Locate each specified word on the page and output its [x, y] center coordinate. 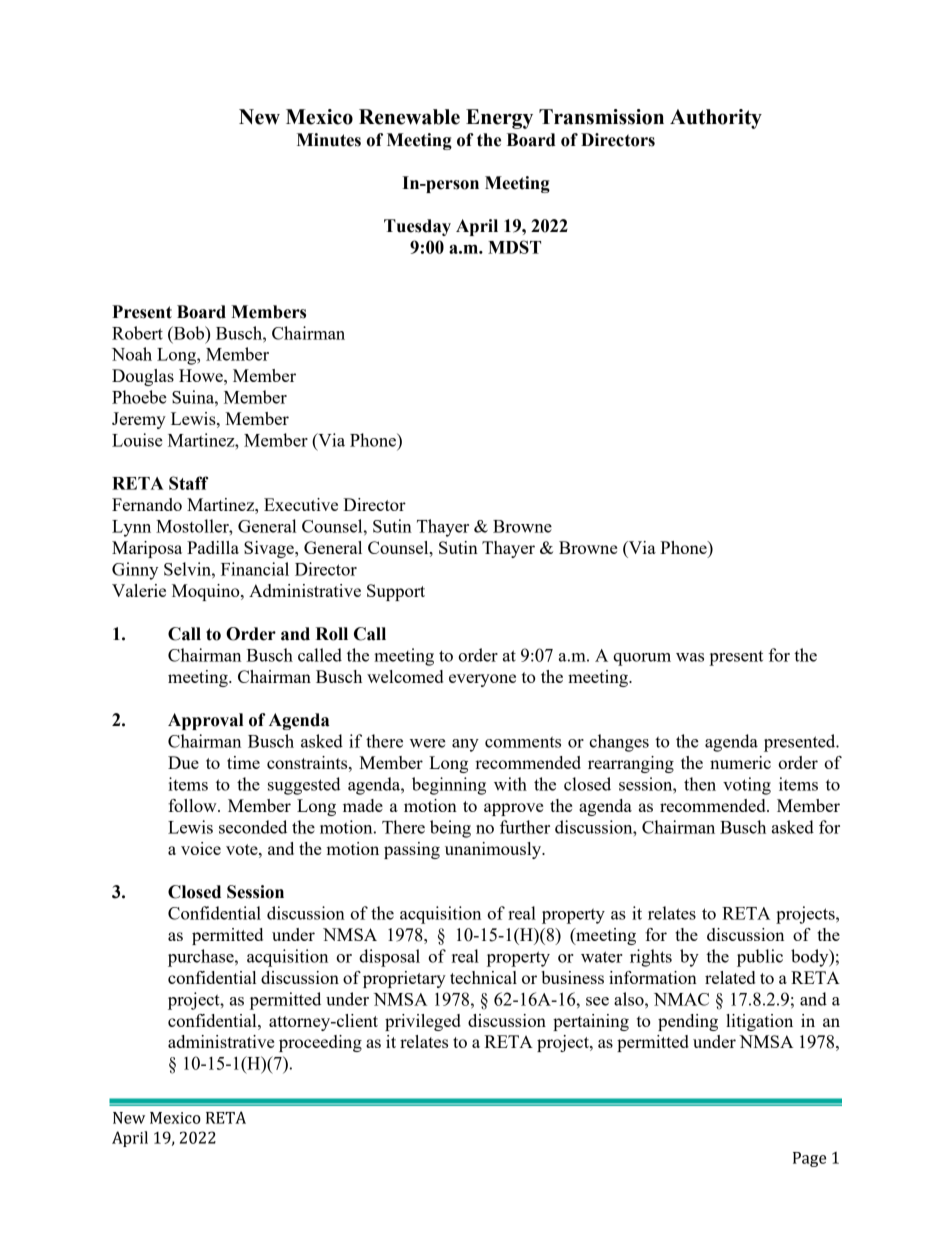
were [428, 743]
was [690, 657]
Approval [205, 721]
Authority [716, 119]
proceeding [320, 1043]
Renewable [409, 117]
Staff [189, 483]
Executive [301, 504]
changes [619, 743]
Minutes [329, 140]
